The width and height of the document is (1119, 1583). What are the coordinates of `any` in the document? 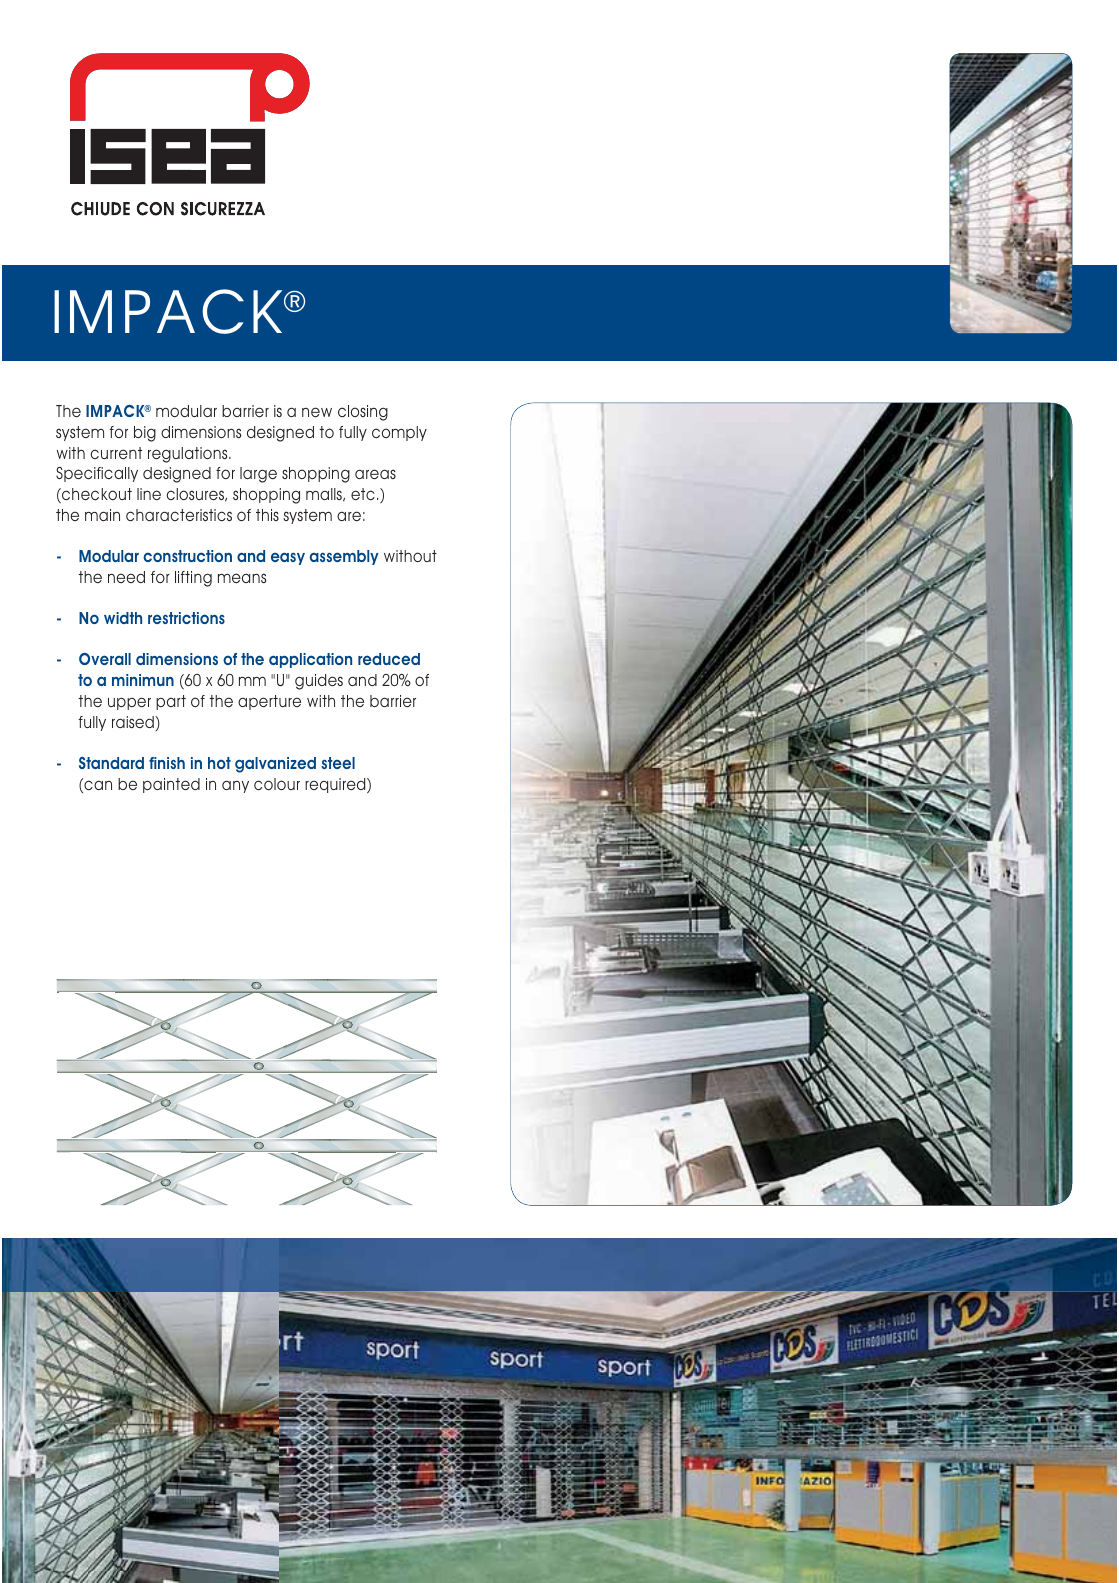 It's located at (235, 786).
